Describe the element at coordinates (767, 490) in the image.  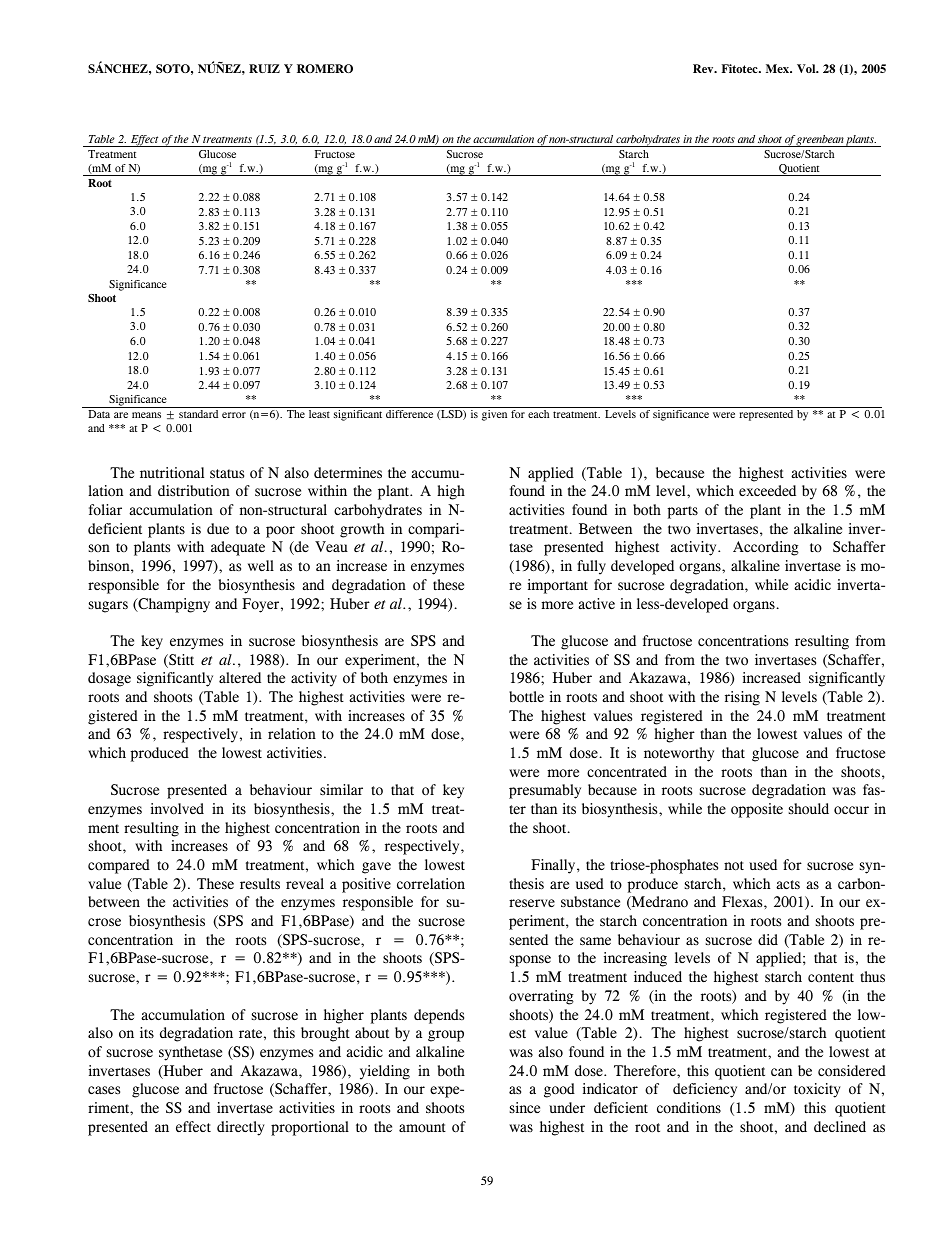
I see `exceeded` at that location.
